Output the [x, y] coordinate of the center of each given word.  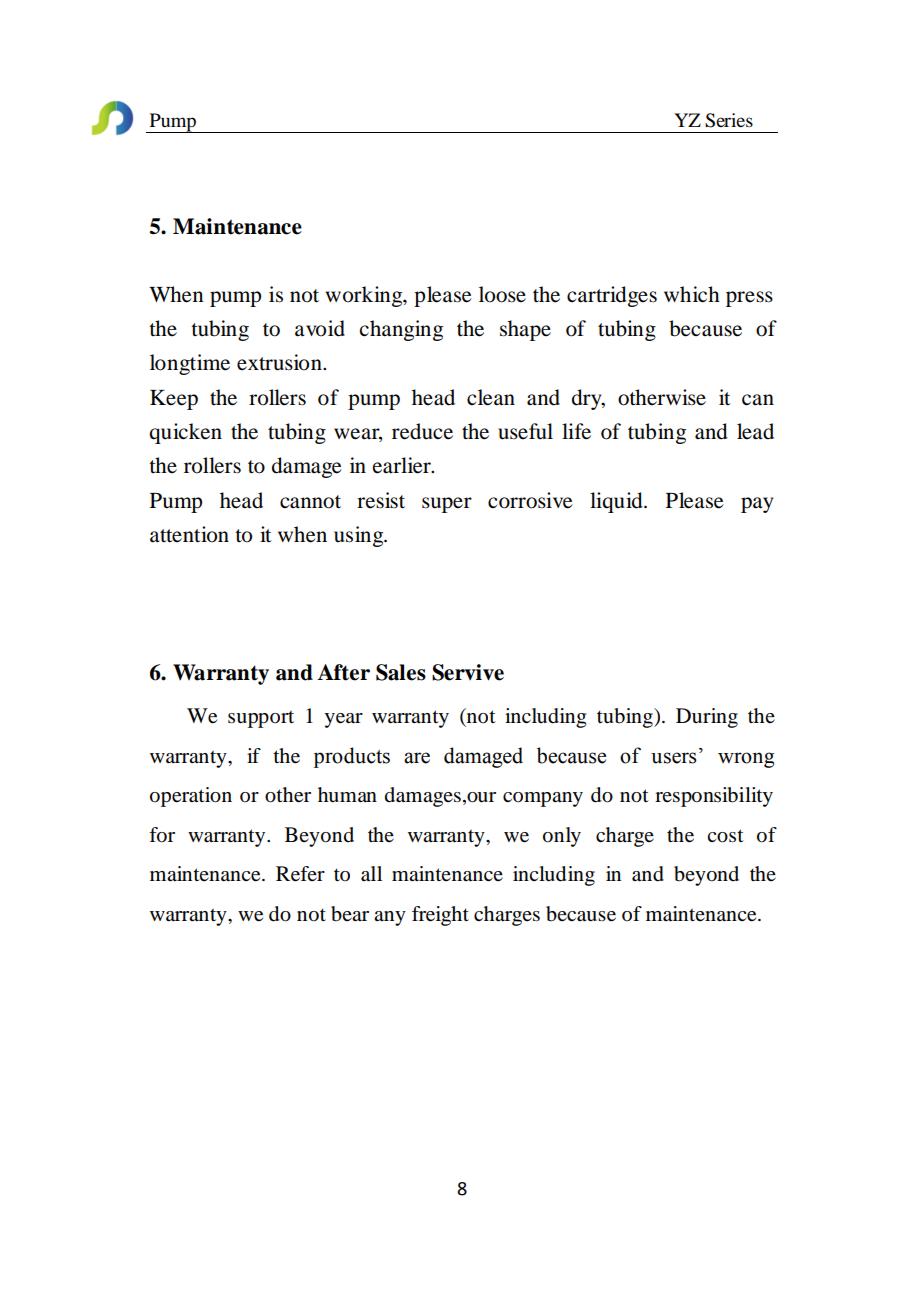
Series [729, 120]
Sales [401, 672]
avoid [320, 328]
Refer [300, 874]
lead [755, 431]
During [707, 718]
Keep [174, 400]
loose [502, 294]
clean [491, 397]
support [261, 719]
